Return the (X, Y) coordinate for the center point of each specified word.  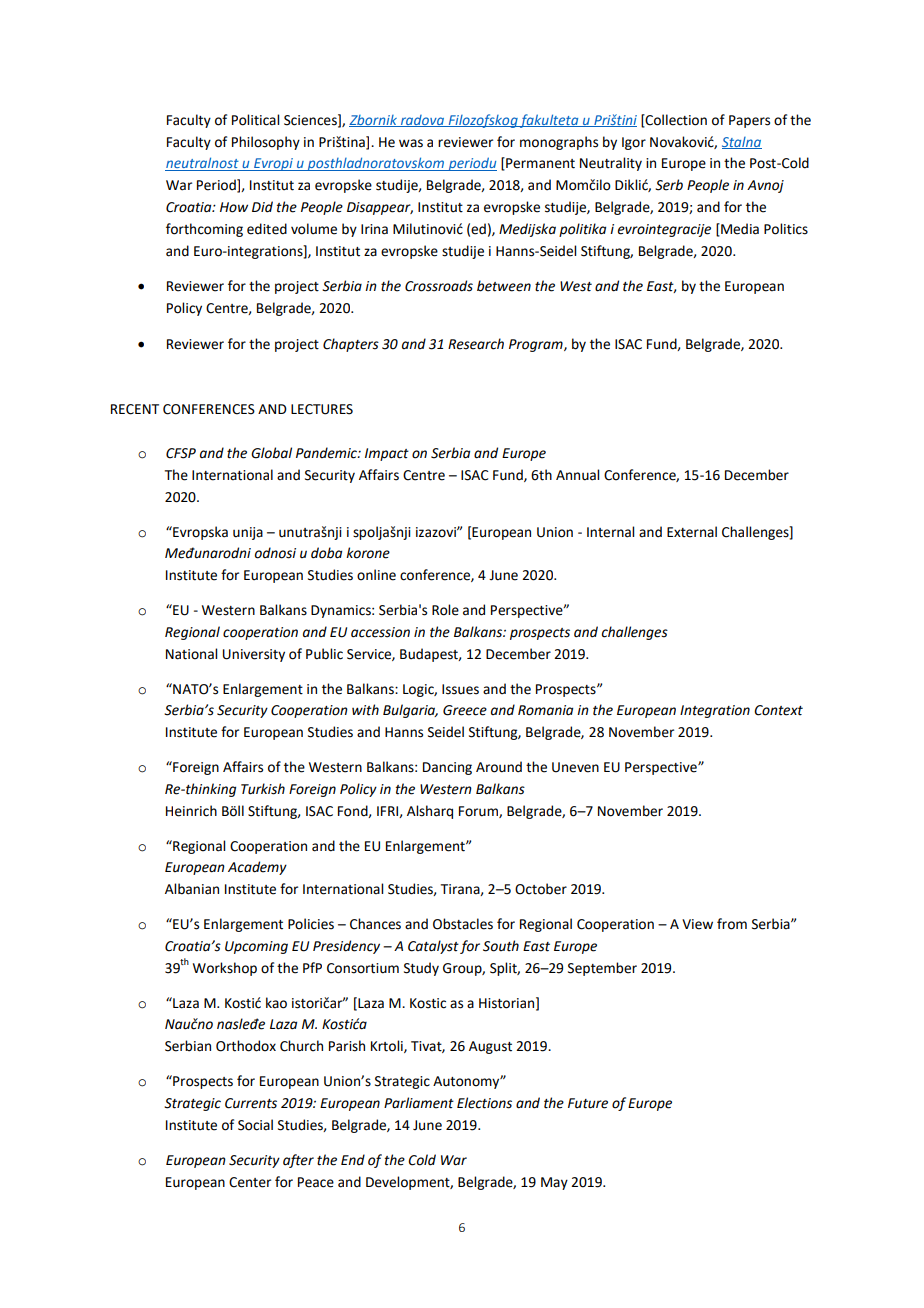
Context (778, 710)
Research (476, 344)
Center (250, 1182)
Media (739, 229)
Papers (749, 121)
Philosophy (266, 143)
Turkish (263, 789)
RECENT (135, 409)
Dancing (447, 768)
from (732, 924)
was (411, 143)
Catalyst (433, 947)
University (254, 655)
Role (445, 610)
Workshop (225, 969)
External (692, 532)
